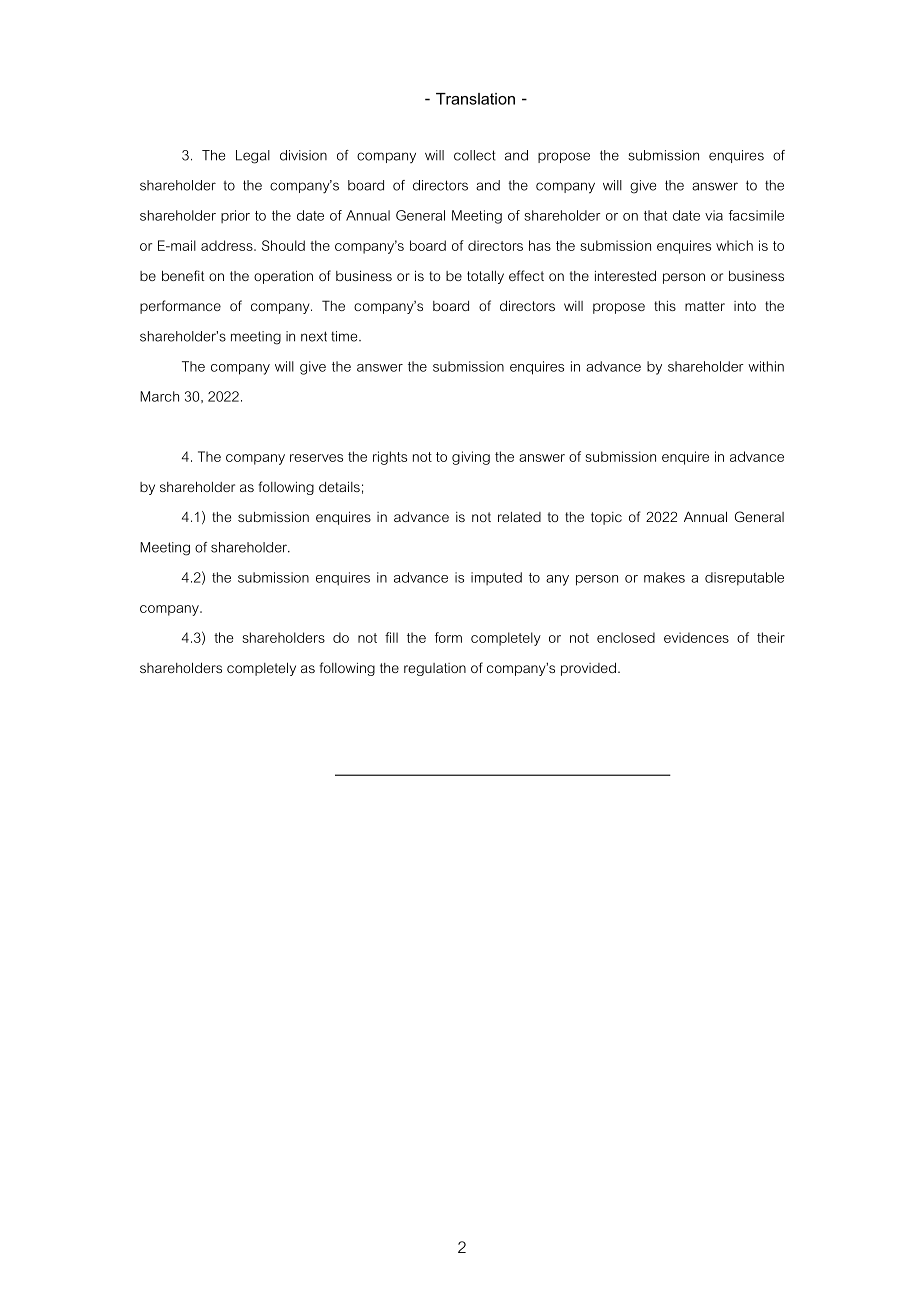 The width and height of the image is (924, 1308). Describe the element at coordinates (696, 637) in the image. I see `evidences` at that location.
